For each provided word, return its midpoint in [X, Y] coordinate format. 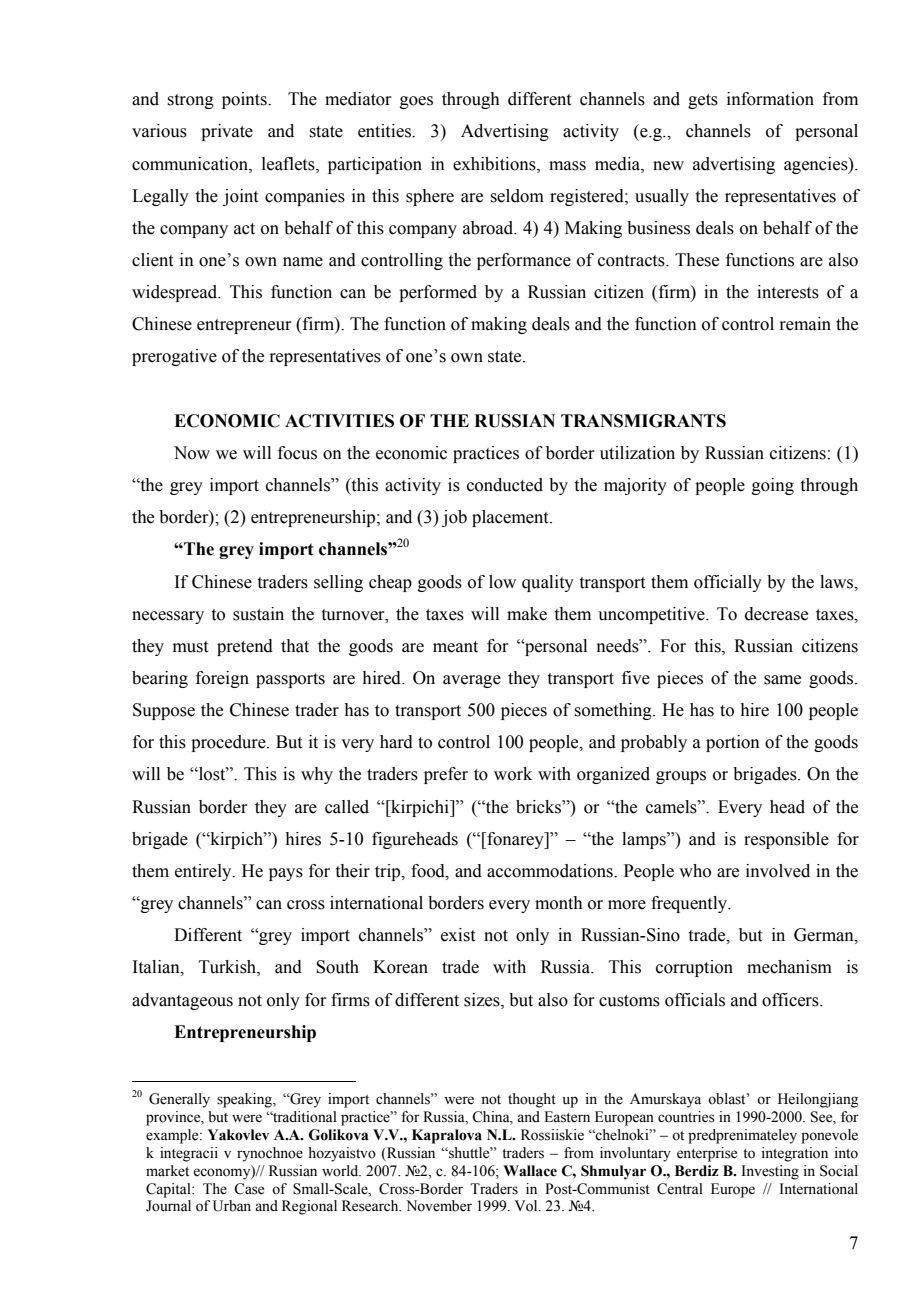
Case [249, 1189]
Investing [770, 1172]
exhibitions [495, 164]
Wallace [530, 1171]
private [227, 132]
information [770, 99]
